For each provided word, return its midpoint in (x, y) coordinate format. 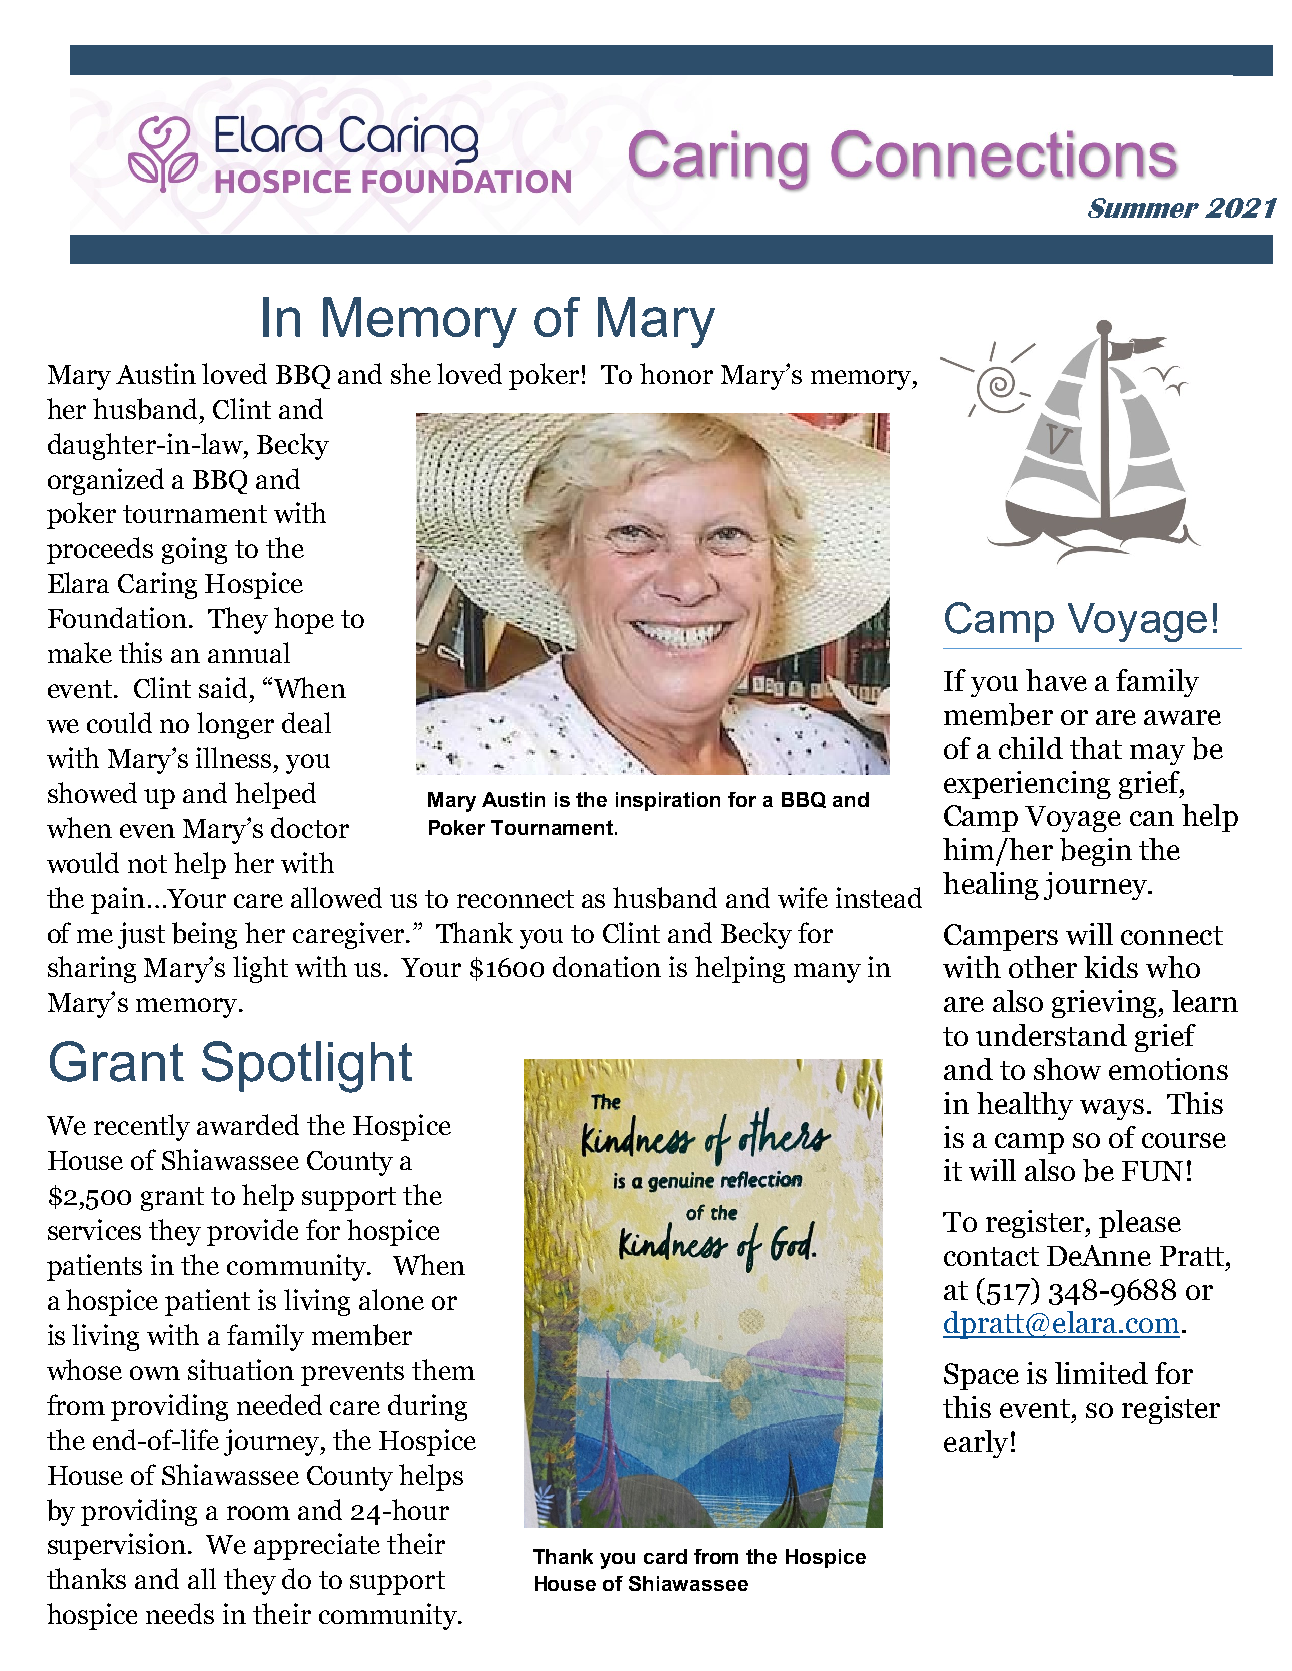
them (443, 1369)
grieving (1105, 1004)
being (204, 935)
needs (180, 1613)
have (1056, 680)
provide (252, 1232)
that (1096, 748)
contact (991, 1256)
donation (607, 966)
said (223, 687)
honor (676, 373)
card (665, 1556)
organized (106, 481)
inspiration (668, 801)
